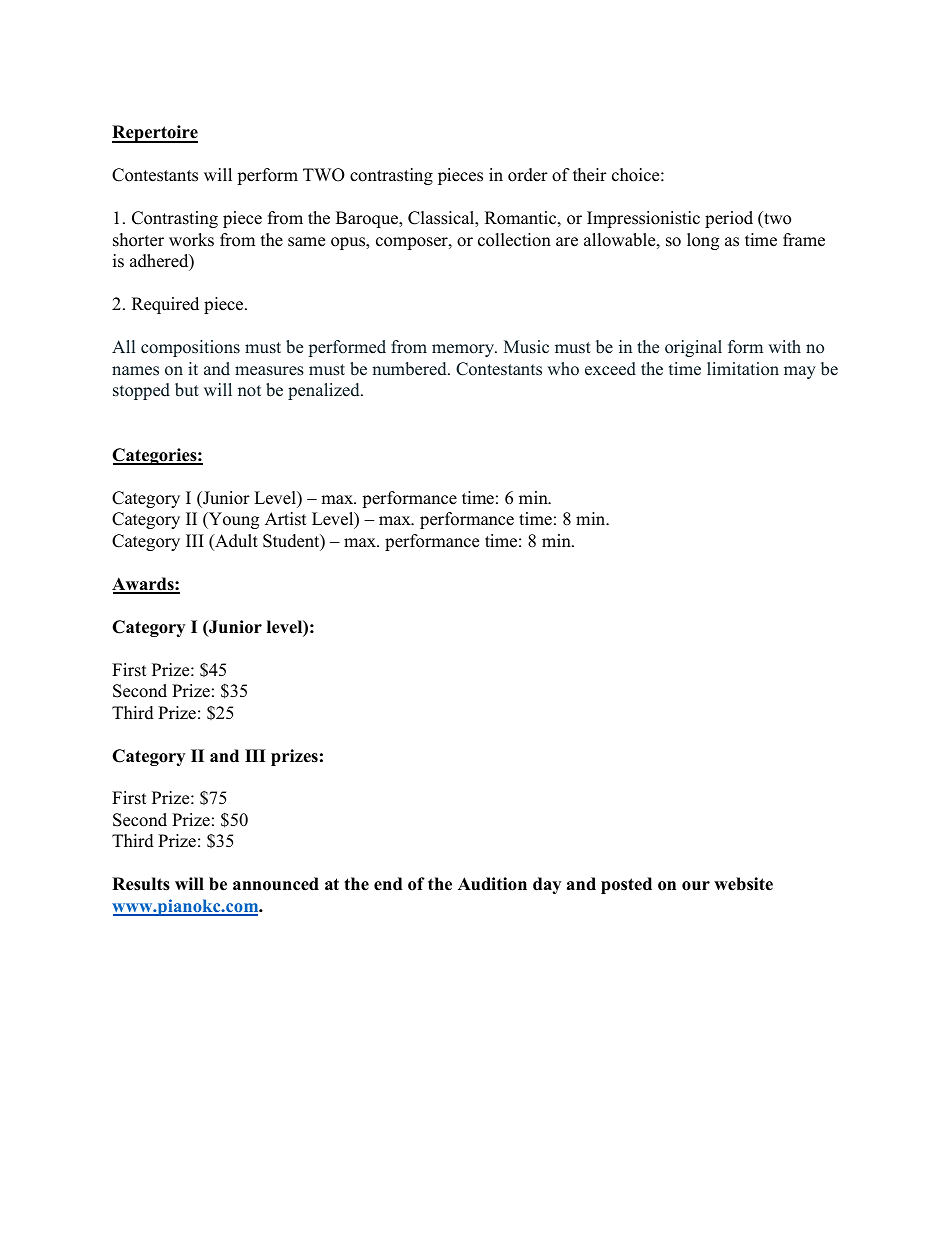 This image has height=1233, width=952. Describe the element at coordinates (729, 219) in the image. I see `period` at that location.
